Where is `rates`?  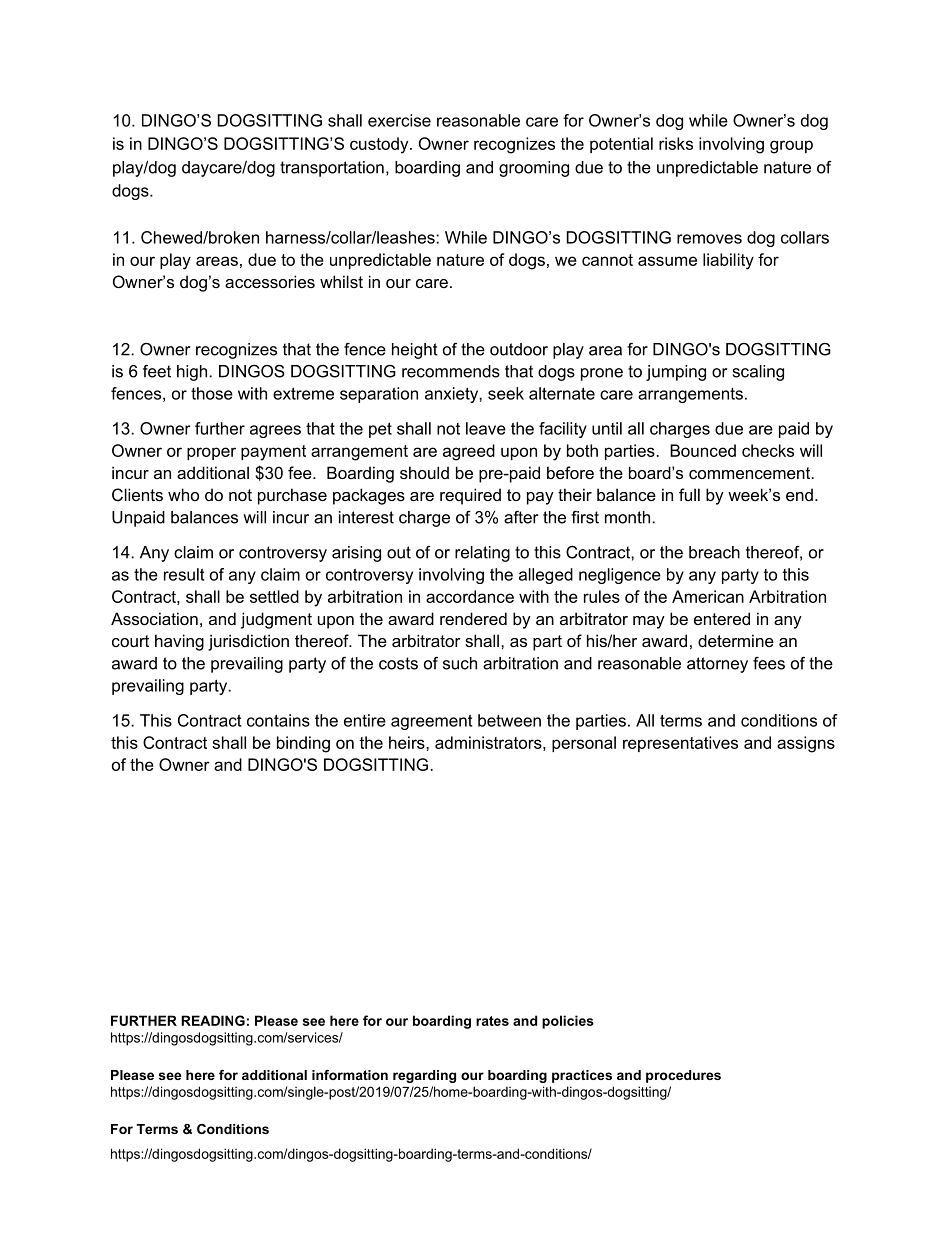
rates is located at coordinates (492, 1021).
